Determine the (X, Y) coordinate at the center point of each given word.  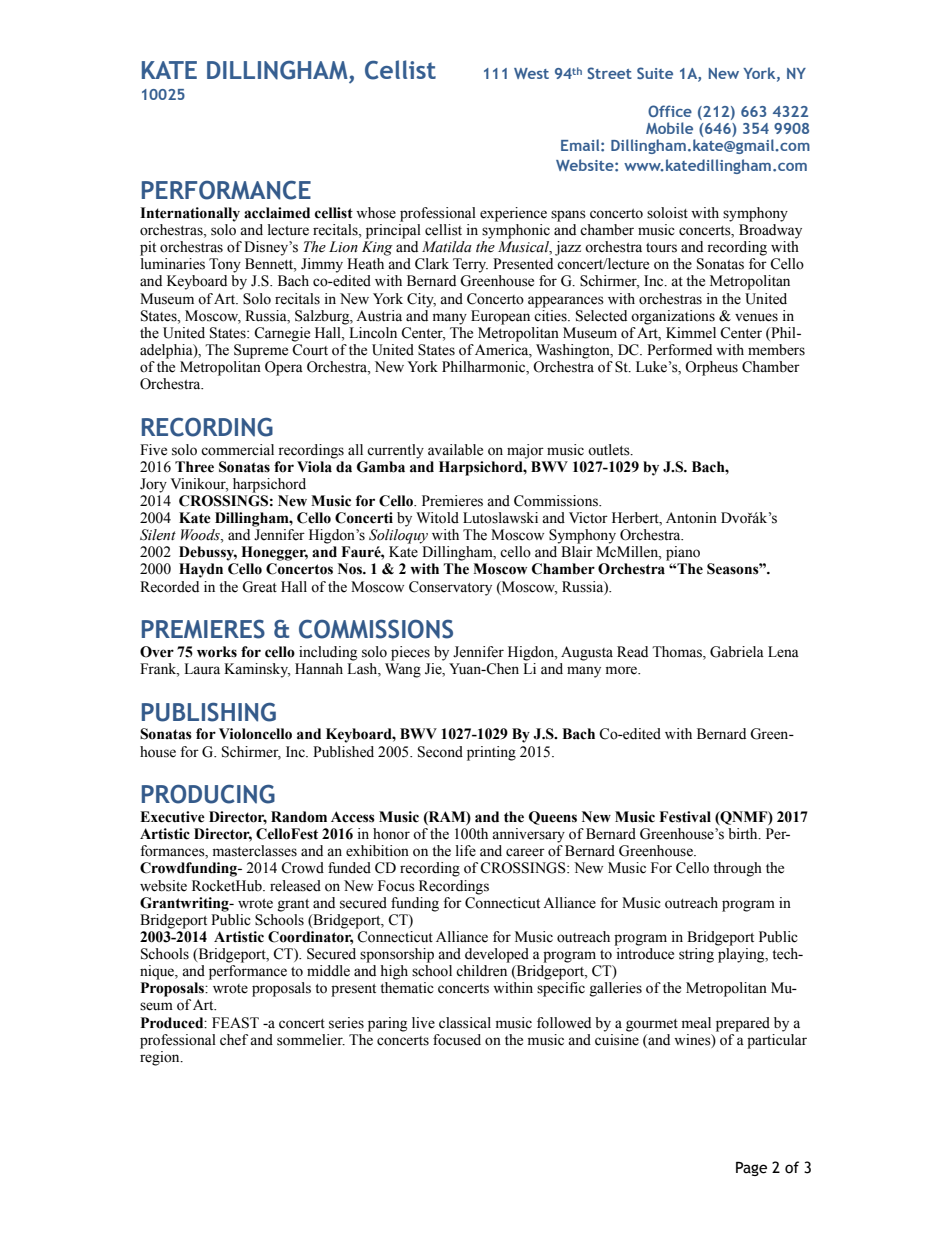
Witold (437, 518)
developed (497, 955)
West (531, 73)
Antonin (691, 518)
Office (670, 111)
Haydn (201, 570)
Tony (225, 265)
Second (440, 752)
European (500, 317)
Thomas (678, 653)
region (161, 1057)
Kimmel (691, 333)
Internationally (190, 214)
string (696, 955)
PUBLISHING (209, 712)
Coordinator (310, 938)
